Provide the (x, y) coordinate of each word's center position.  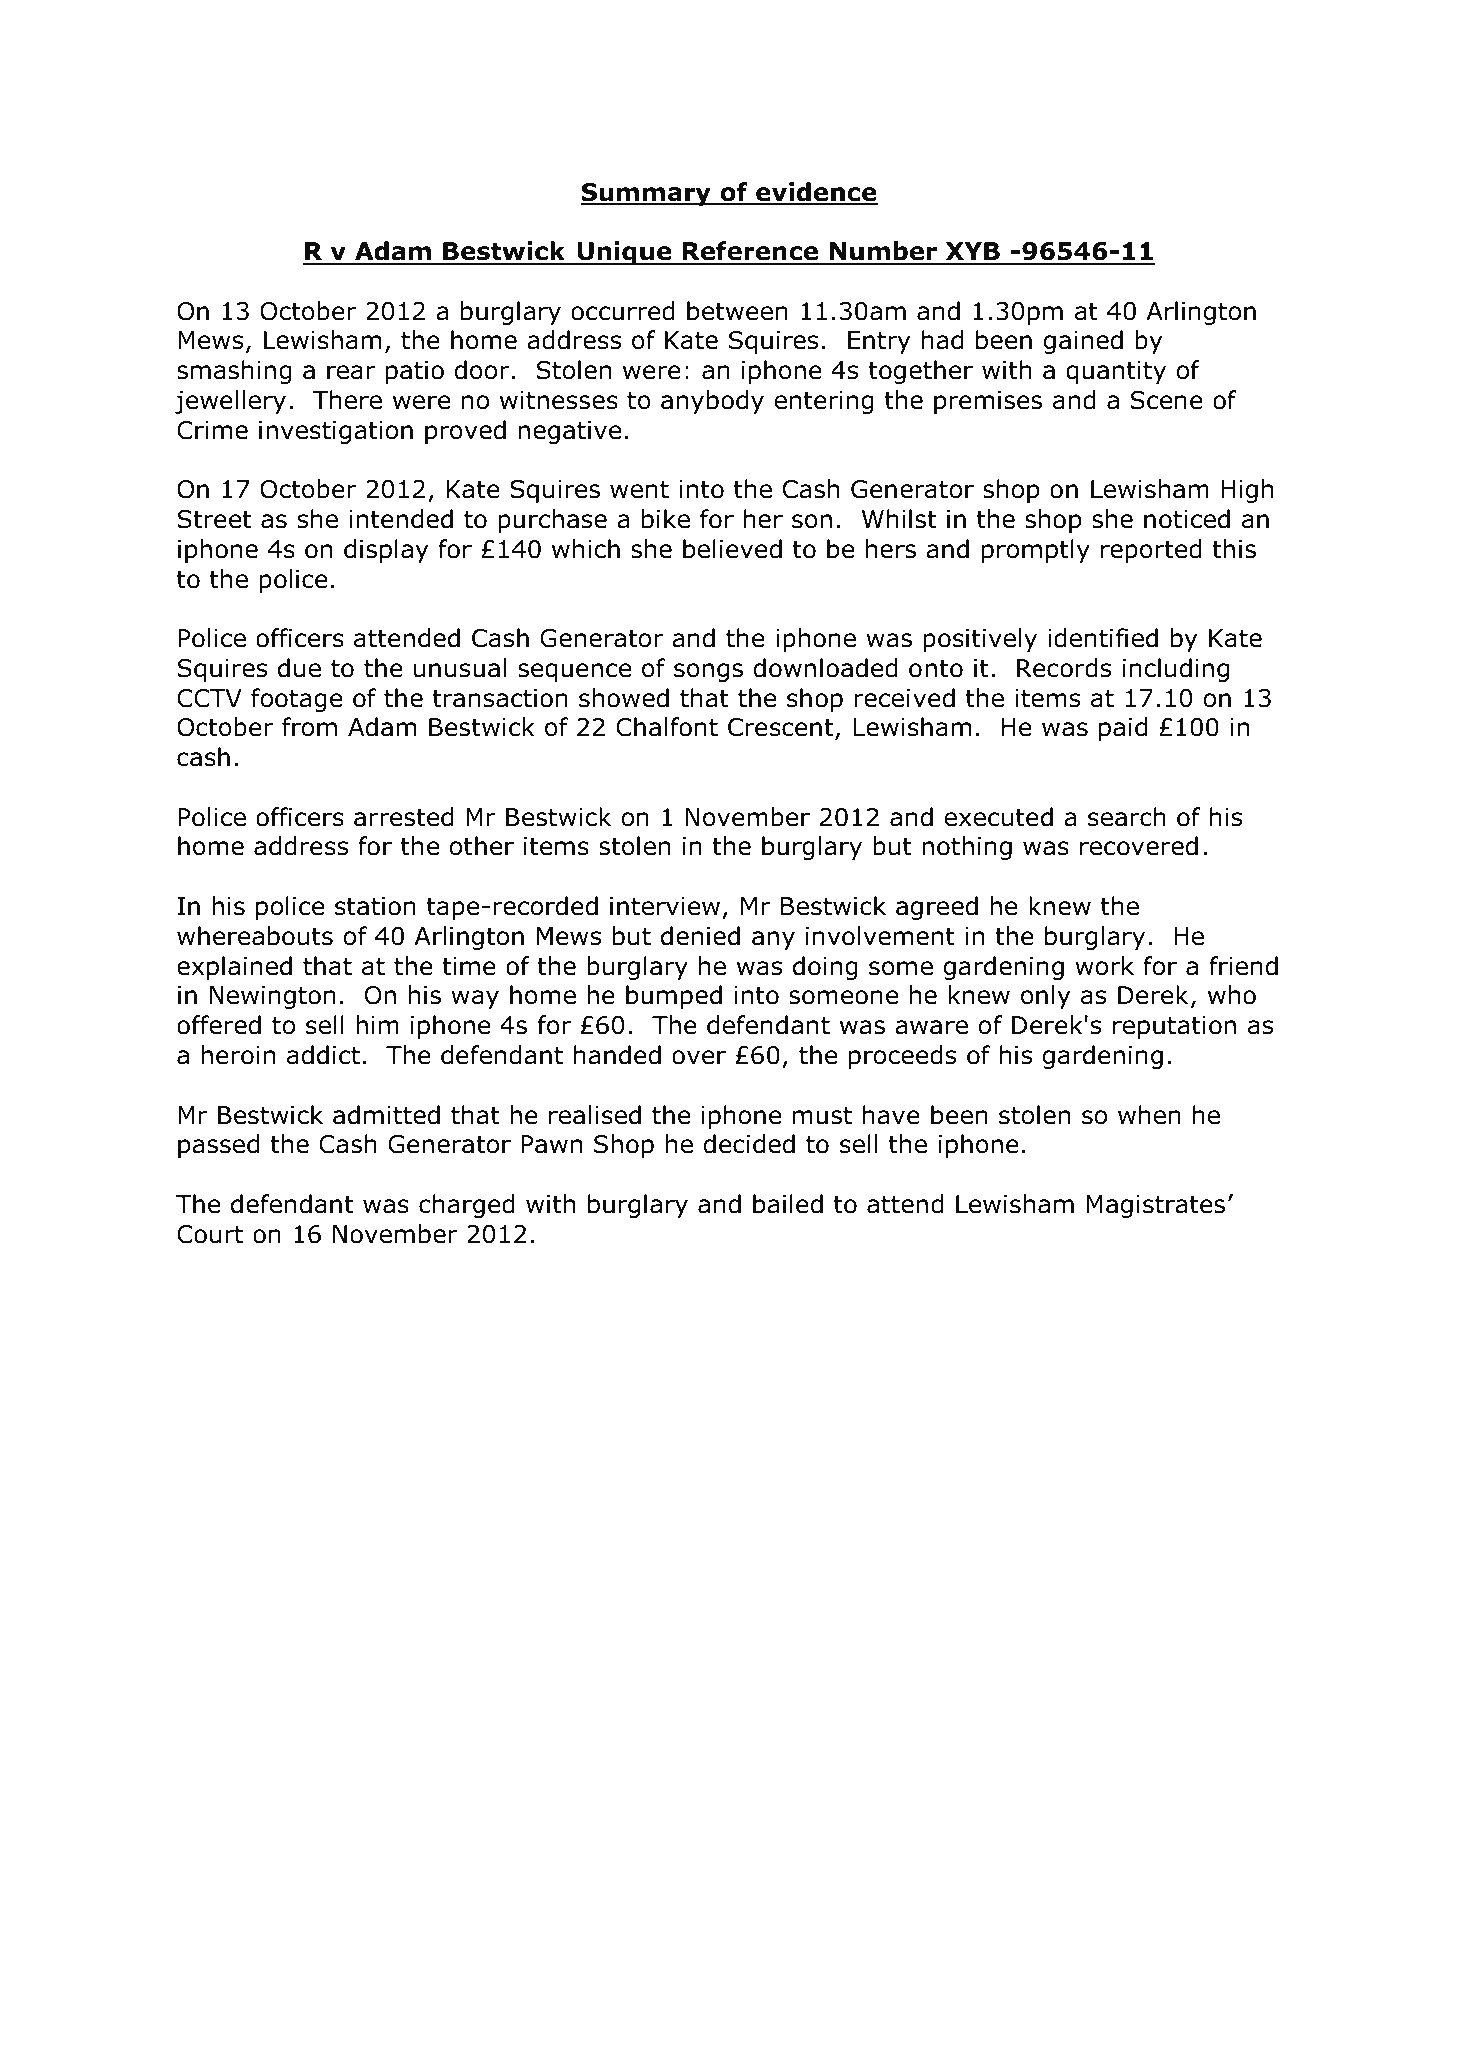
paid (1123, 729)
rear (351, 372)
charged (467, 1206)
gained (1083, 342)
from (309, 727)
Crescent (782, 729)
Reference (750, 252)
